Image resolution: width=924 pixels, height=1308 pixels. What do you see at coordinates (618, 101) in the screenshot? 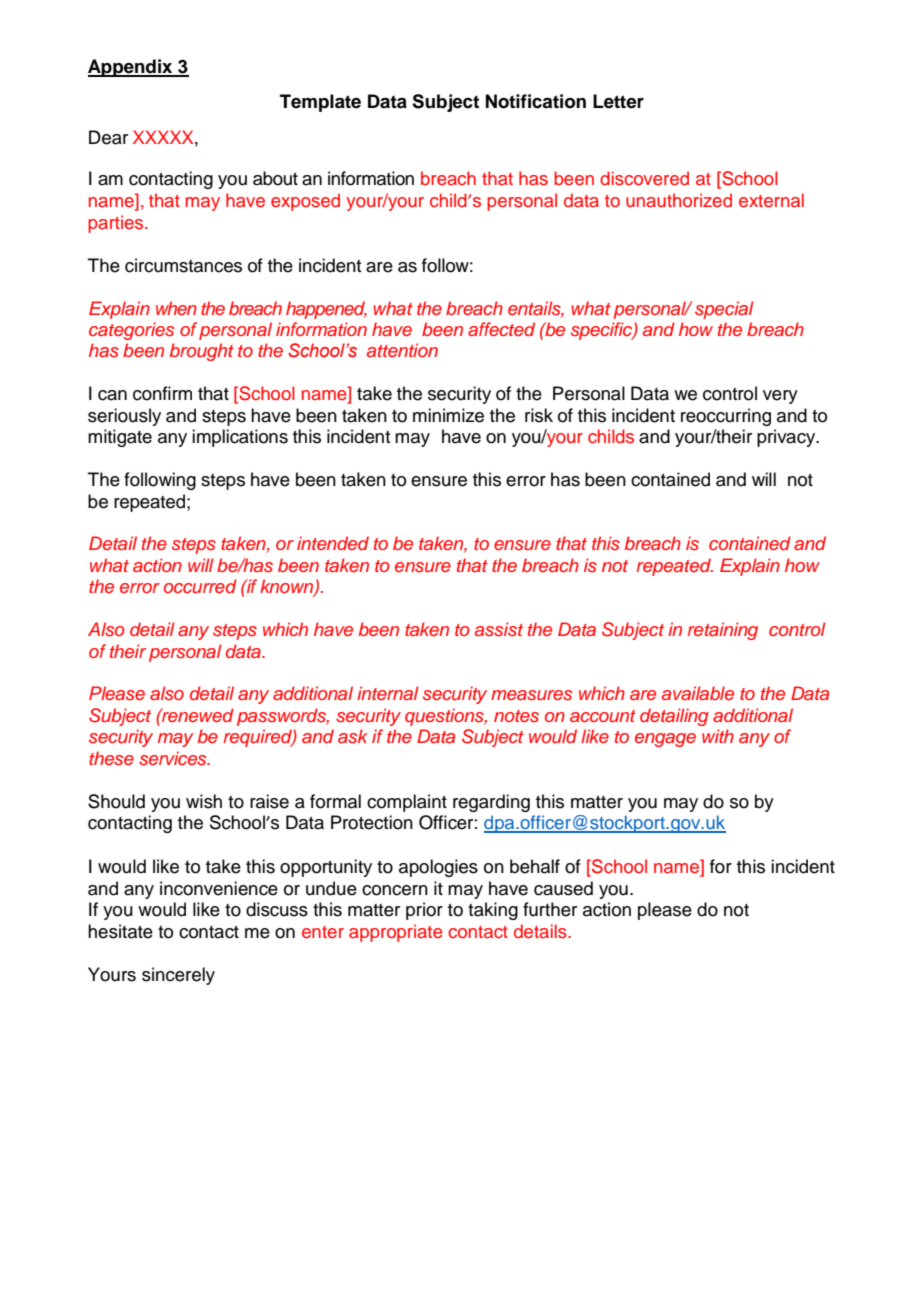
I see `Letter` at bounding box center [618, 101].
